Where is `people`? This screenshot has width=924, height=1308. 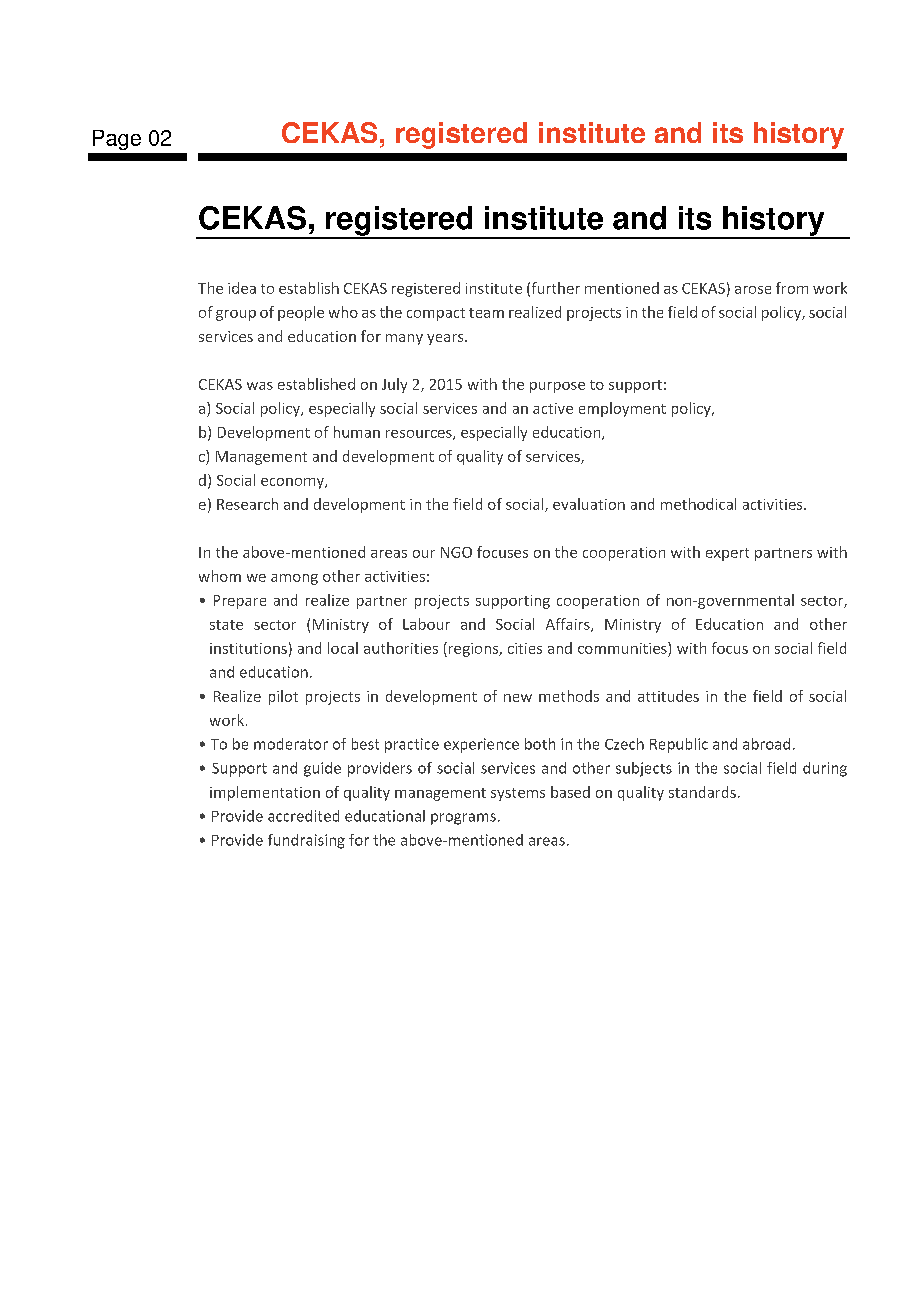
people is located at coordinates (301, 313).
